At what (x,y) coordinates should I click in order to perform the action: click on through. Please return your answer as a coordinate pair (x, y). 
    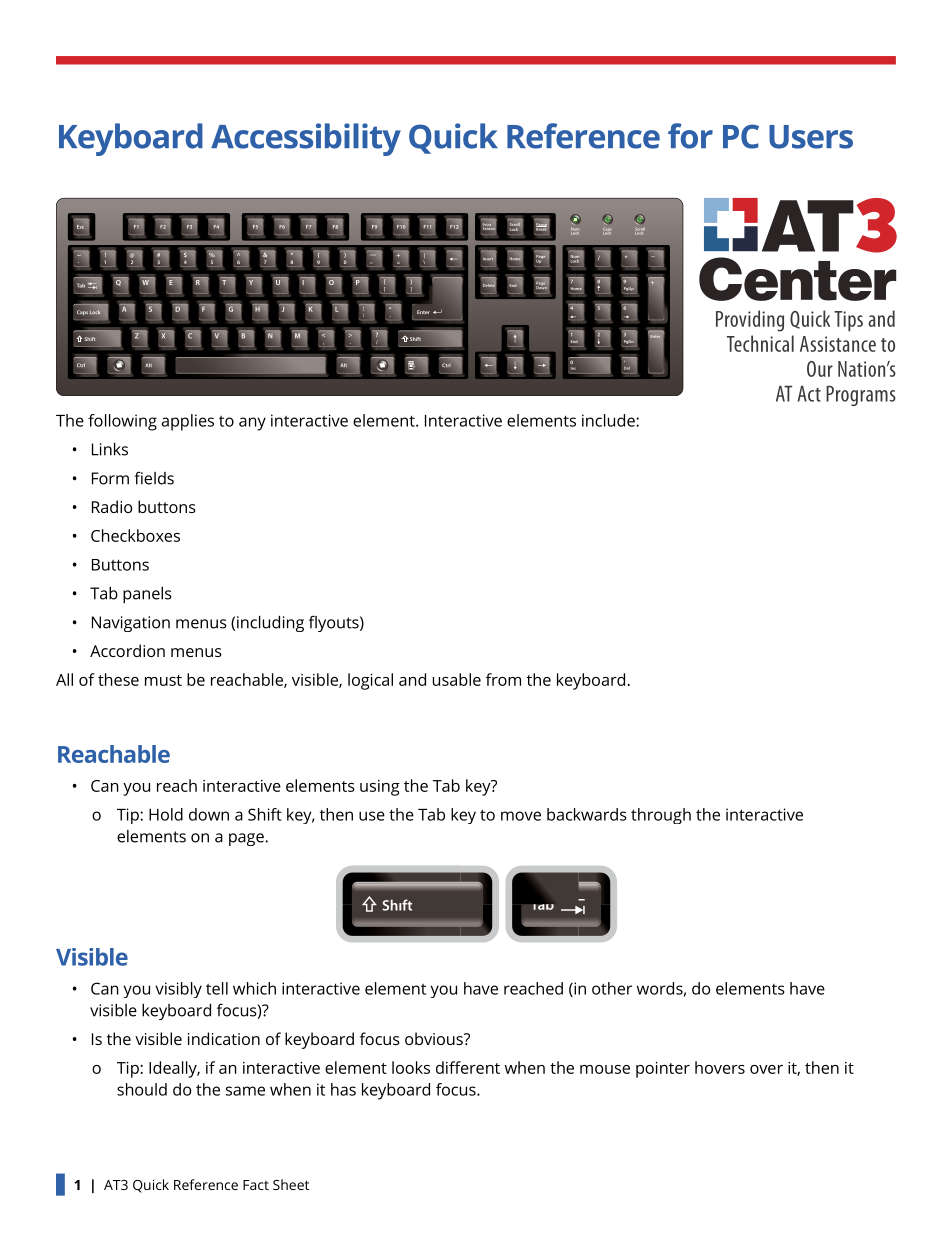
    Looking at the image, I should click on (661, 816).
